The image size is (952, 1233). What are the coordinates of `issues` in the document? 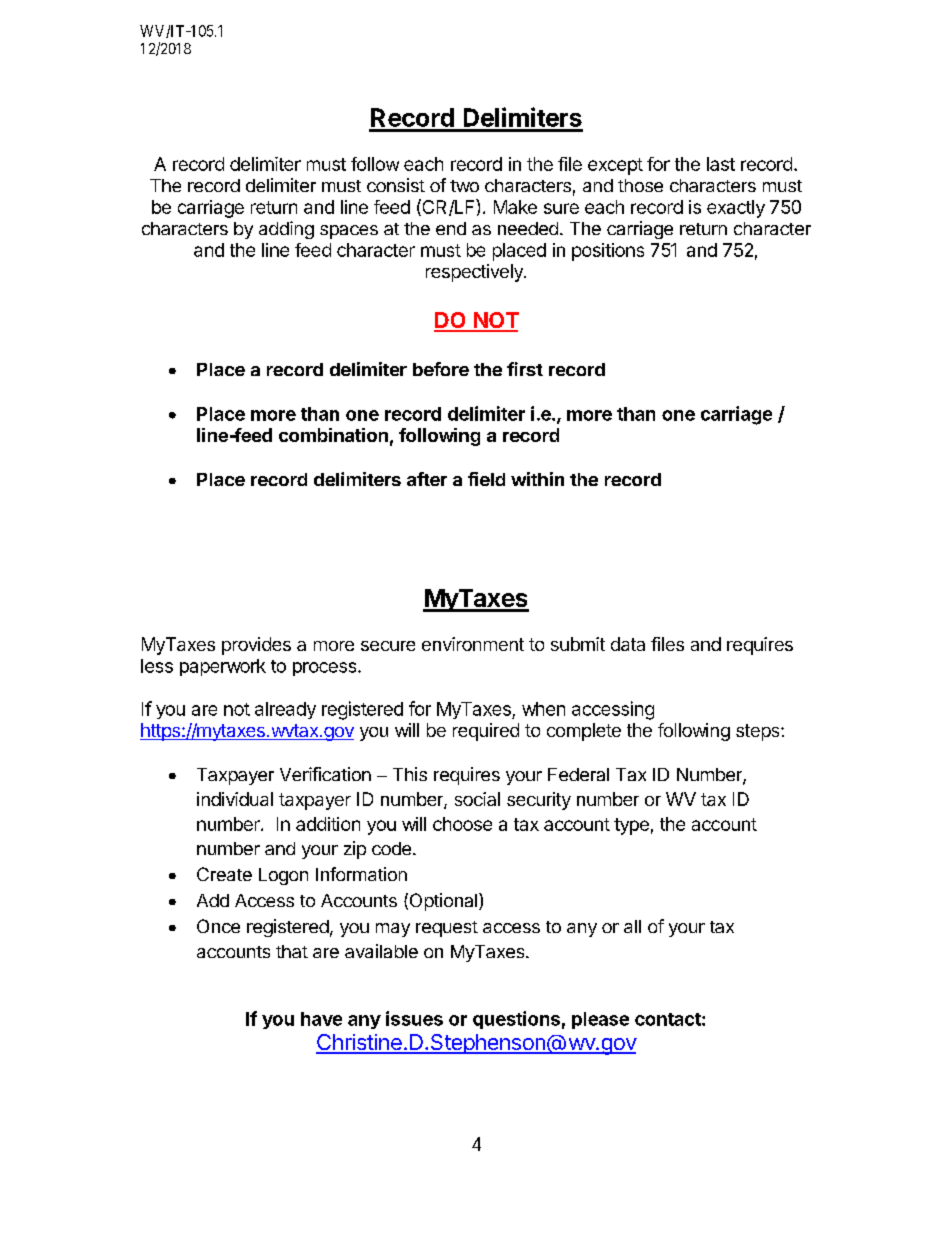 It's located at (414, 1018).
